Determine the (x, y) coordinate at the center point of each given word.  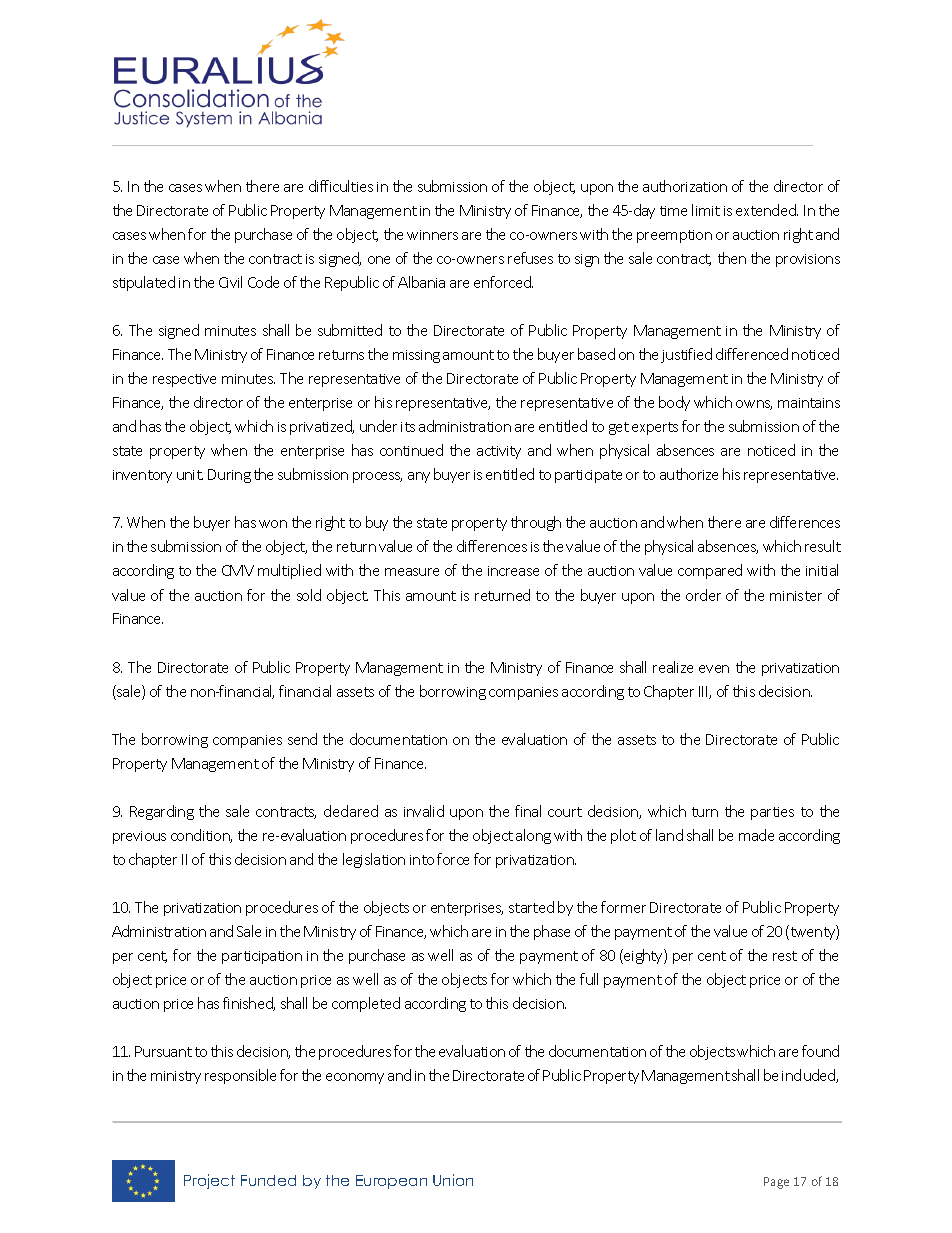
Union (453, 1180)
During (229, 476)
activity (499, 452)
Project (209, 1181)
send (302, 739)
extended (767, 210)
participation (262, 957)
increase (513, 571)
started (531, 907)
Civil (230, 282)
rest (785, 956)
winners (432, 235)
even (714, 669)
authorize (689, 474)
